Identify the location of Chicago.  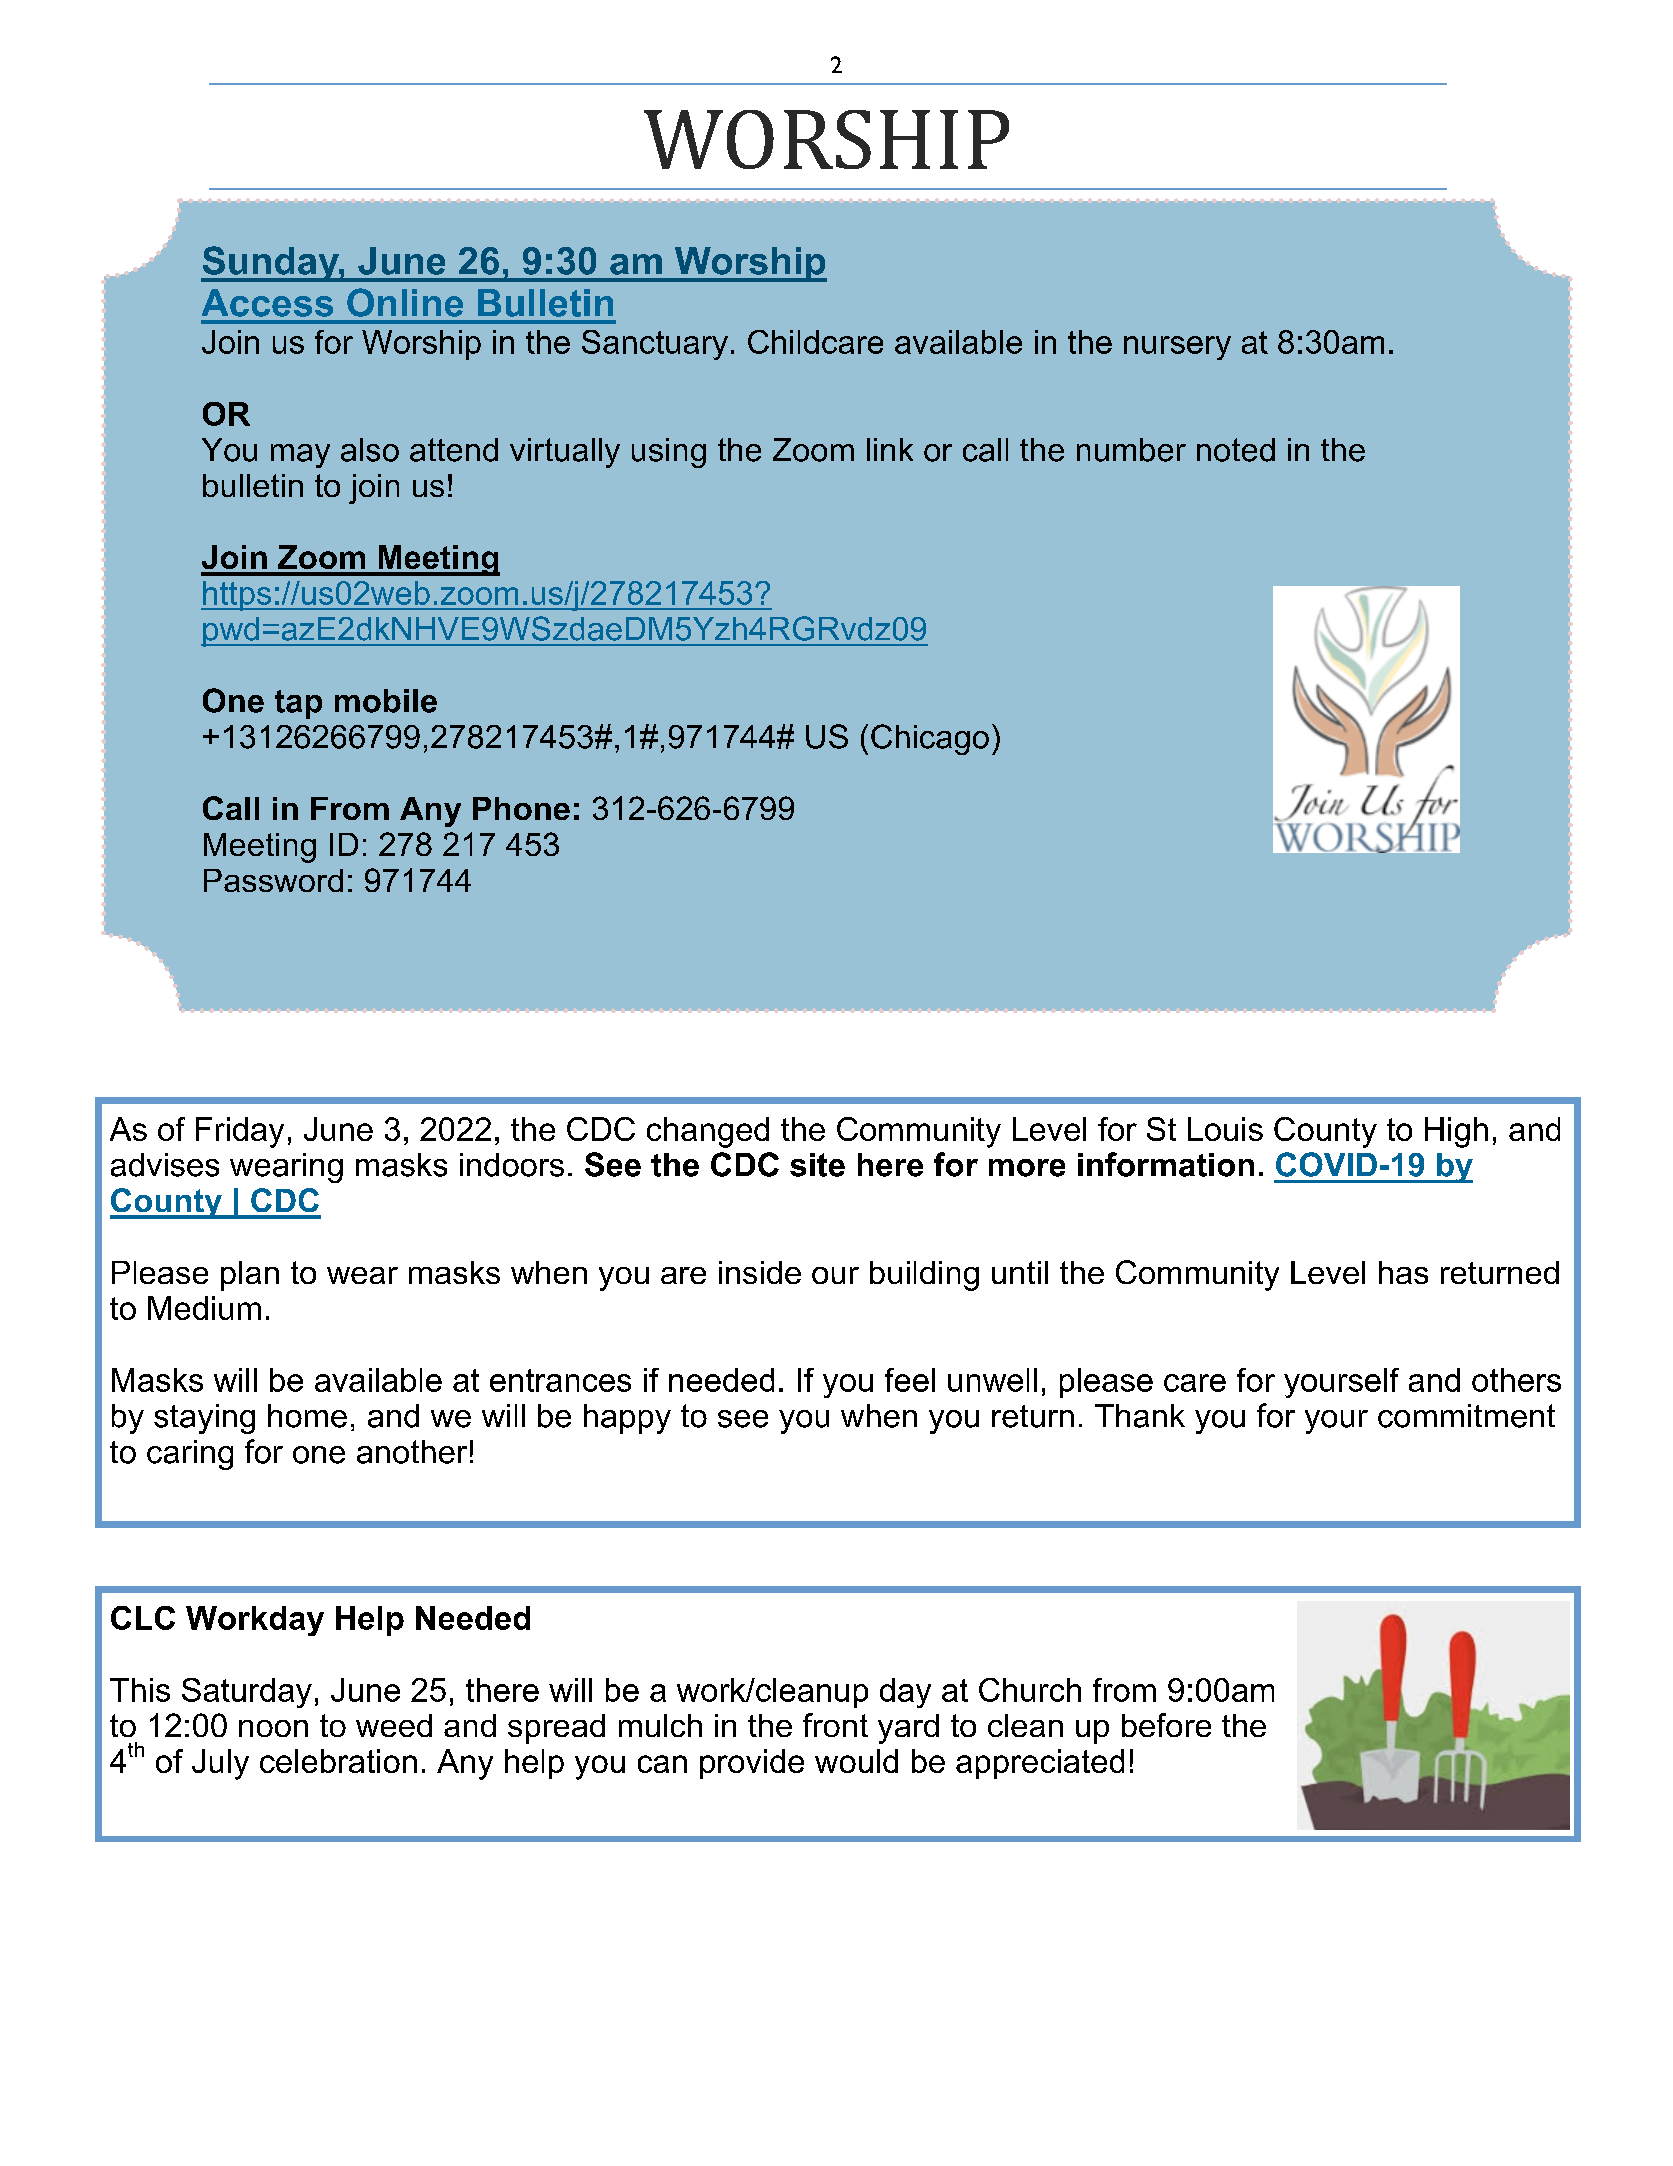
(930, 739).
